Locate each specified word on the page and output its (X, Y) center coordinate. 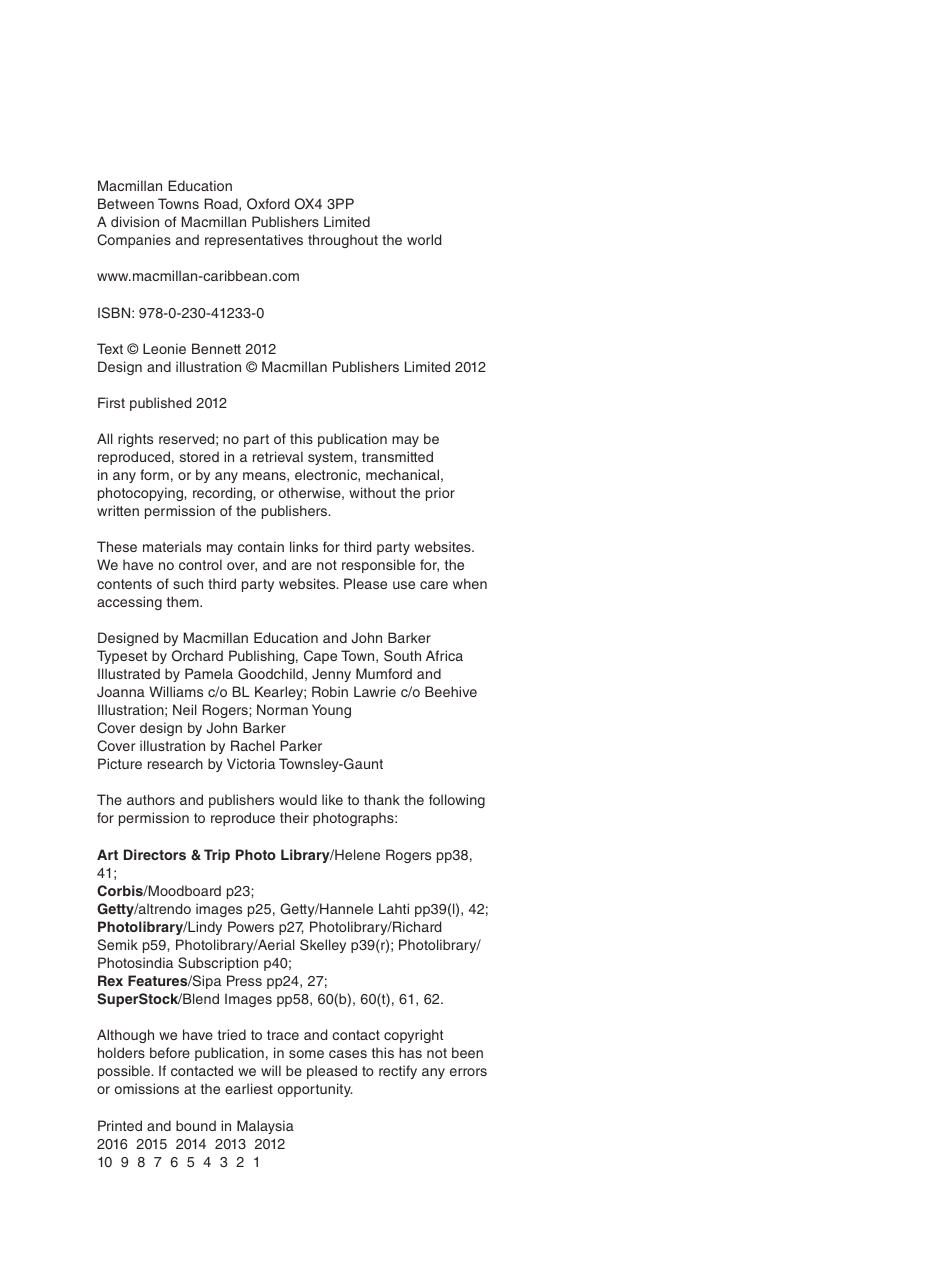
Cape (320, 657)
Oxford (268, 204)
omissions (147, 1088)
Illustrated (129, 673)
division (135, 221)
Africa (444, 655)
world (424, 239)
